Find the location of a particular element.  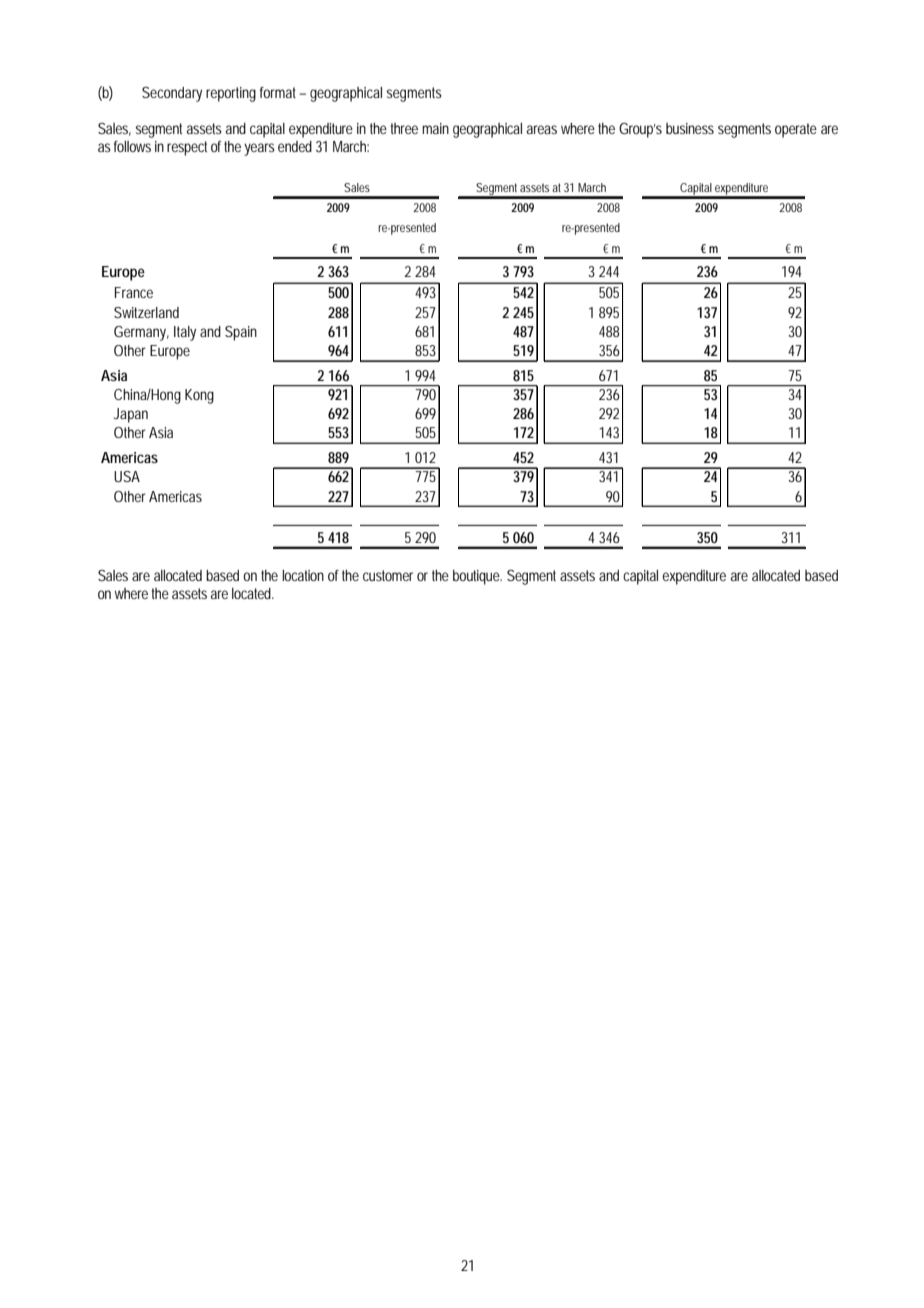

Kong is located at coordinates (199, 396).
